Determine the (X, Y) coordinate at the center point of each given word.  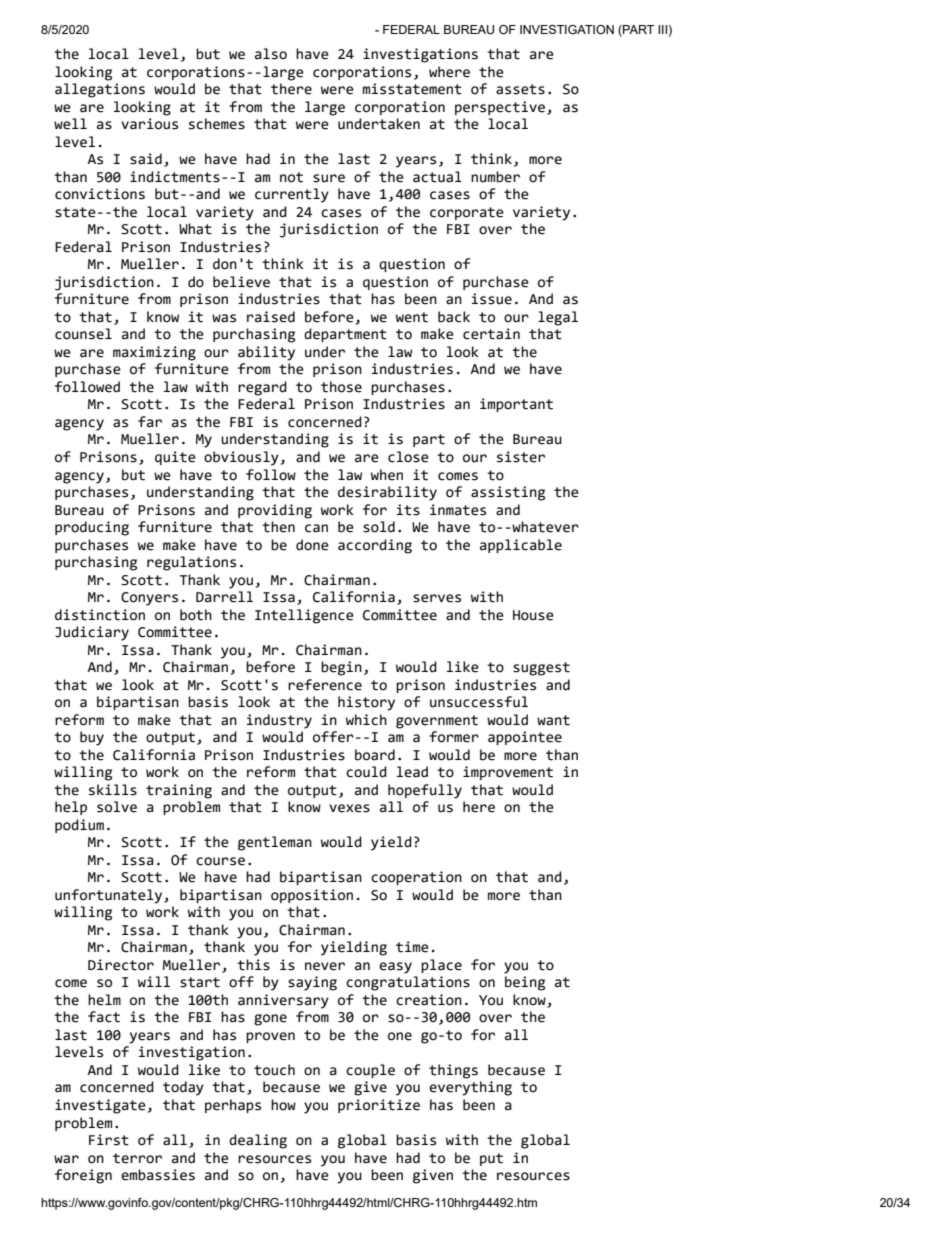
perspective (500, 108)
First (109, 1140)
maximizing (154, 353)
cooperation (416, 878)
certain (491, 334)
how (283, 1105)
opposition (312, 896)
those (341, 387)
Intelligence (304, 616)
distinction (100, 615)
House (533, 615)
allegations (100, 90)
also (271, 54)
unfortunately (110, 896)
